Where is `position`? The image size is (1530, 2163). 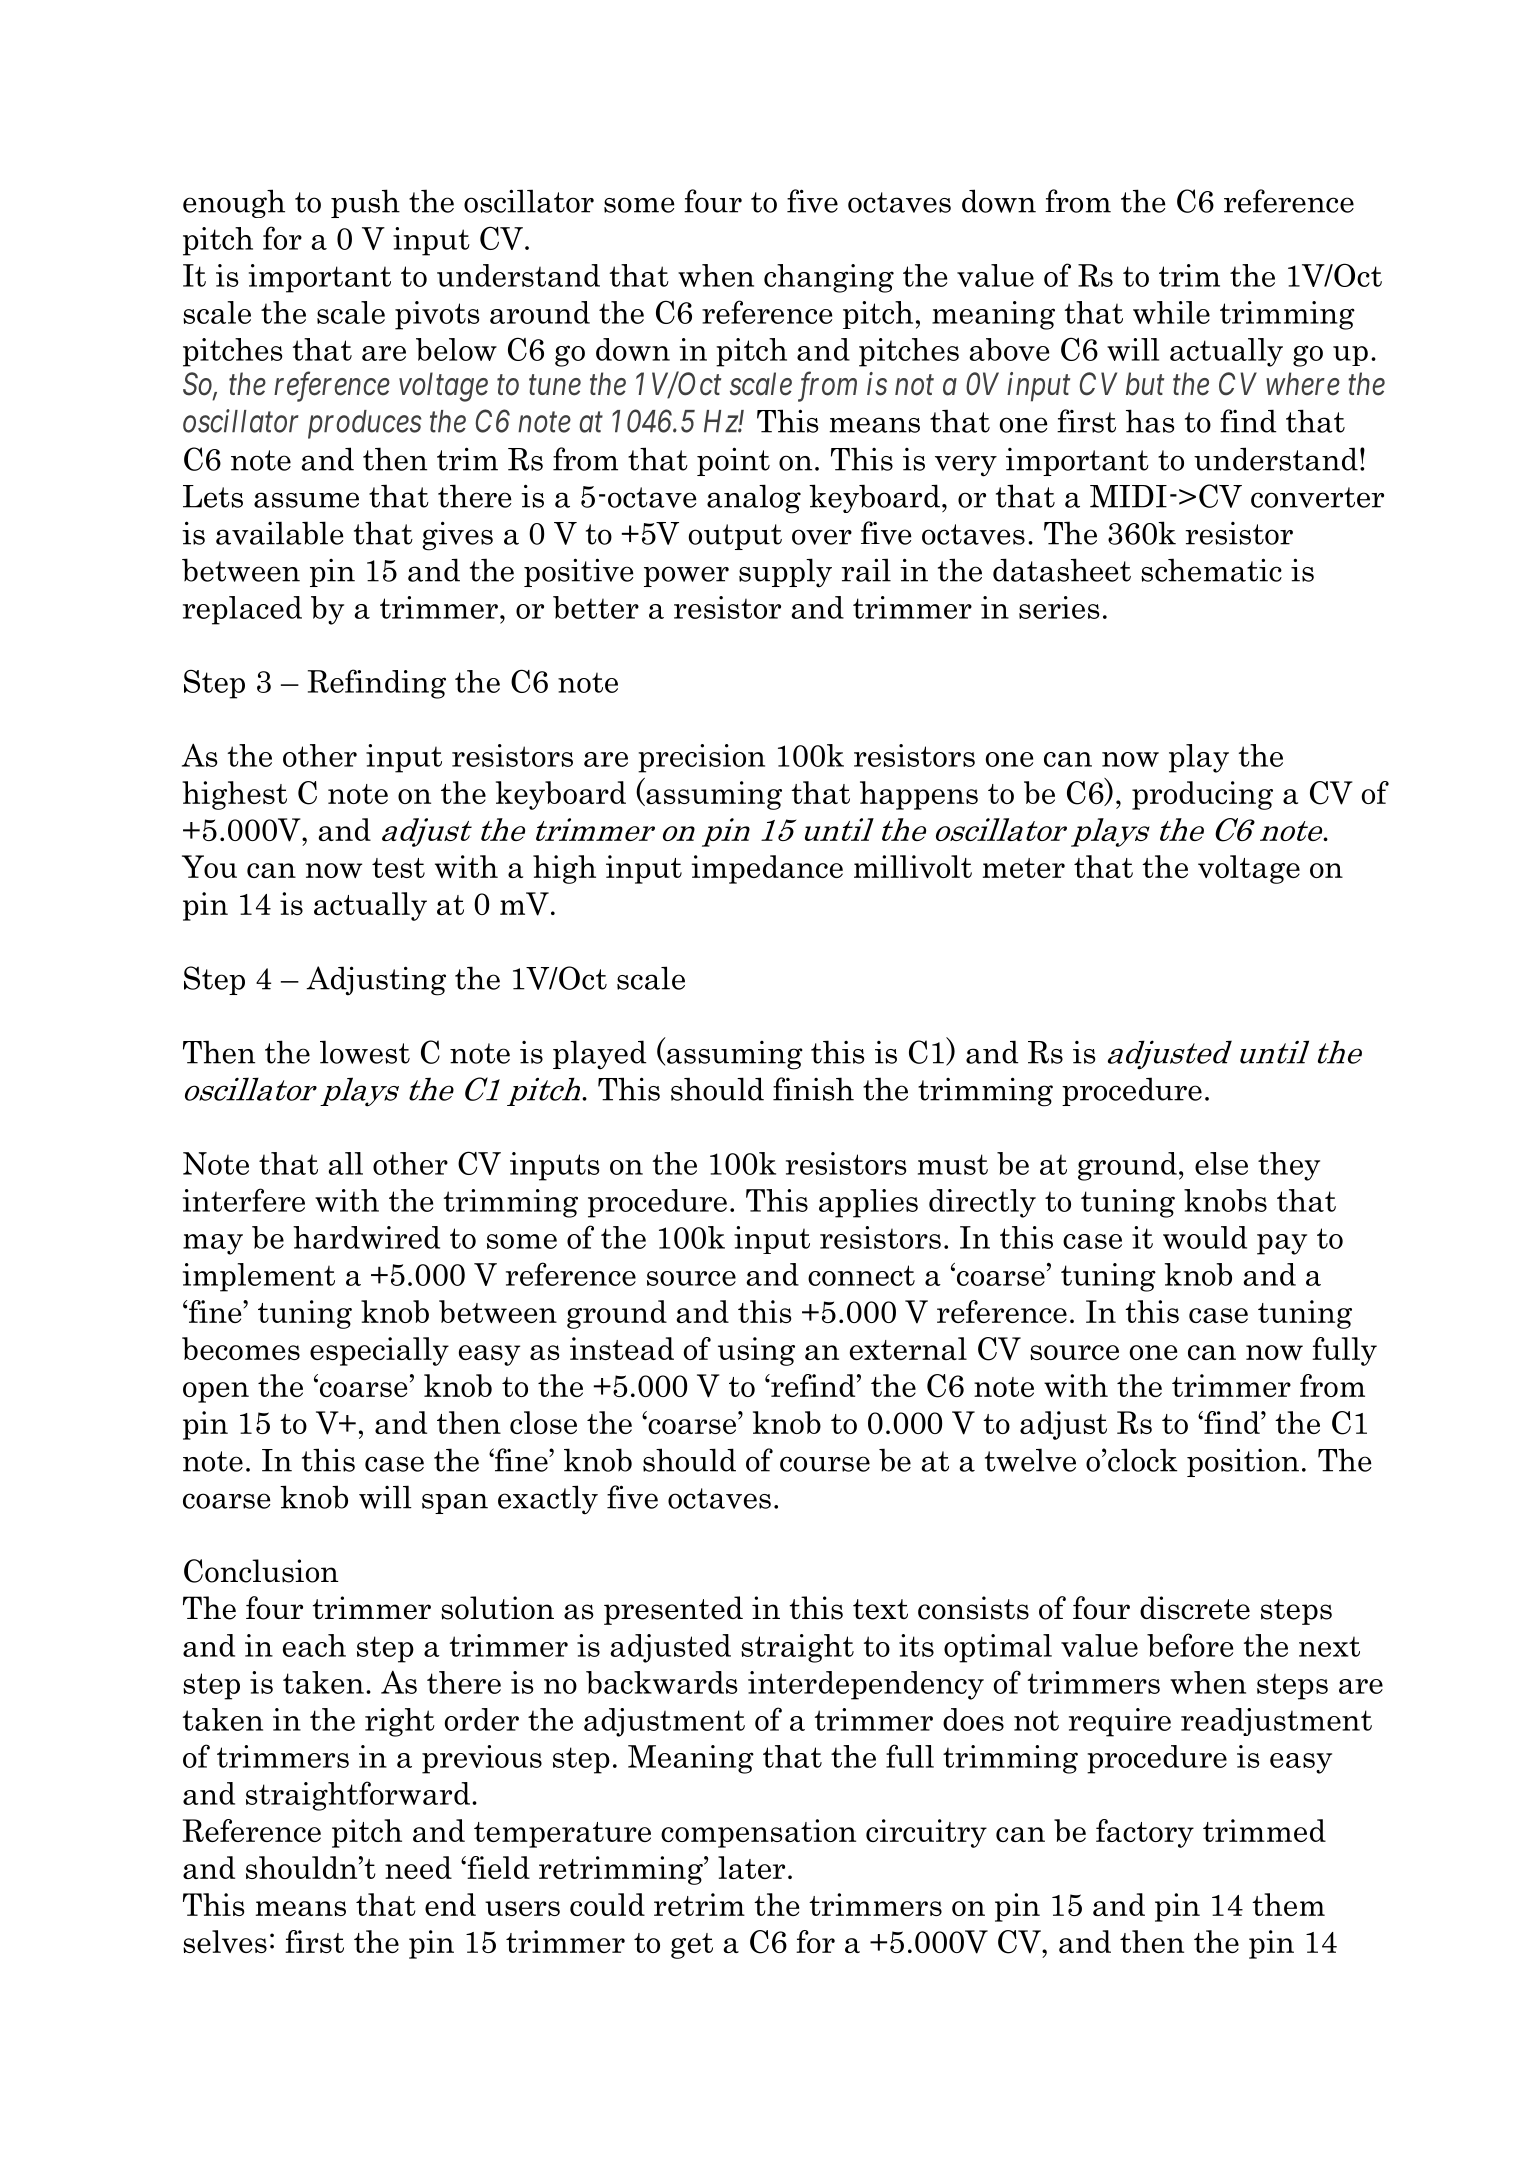 position is located at coordinates (1243, 1462).
